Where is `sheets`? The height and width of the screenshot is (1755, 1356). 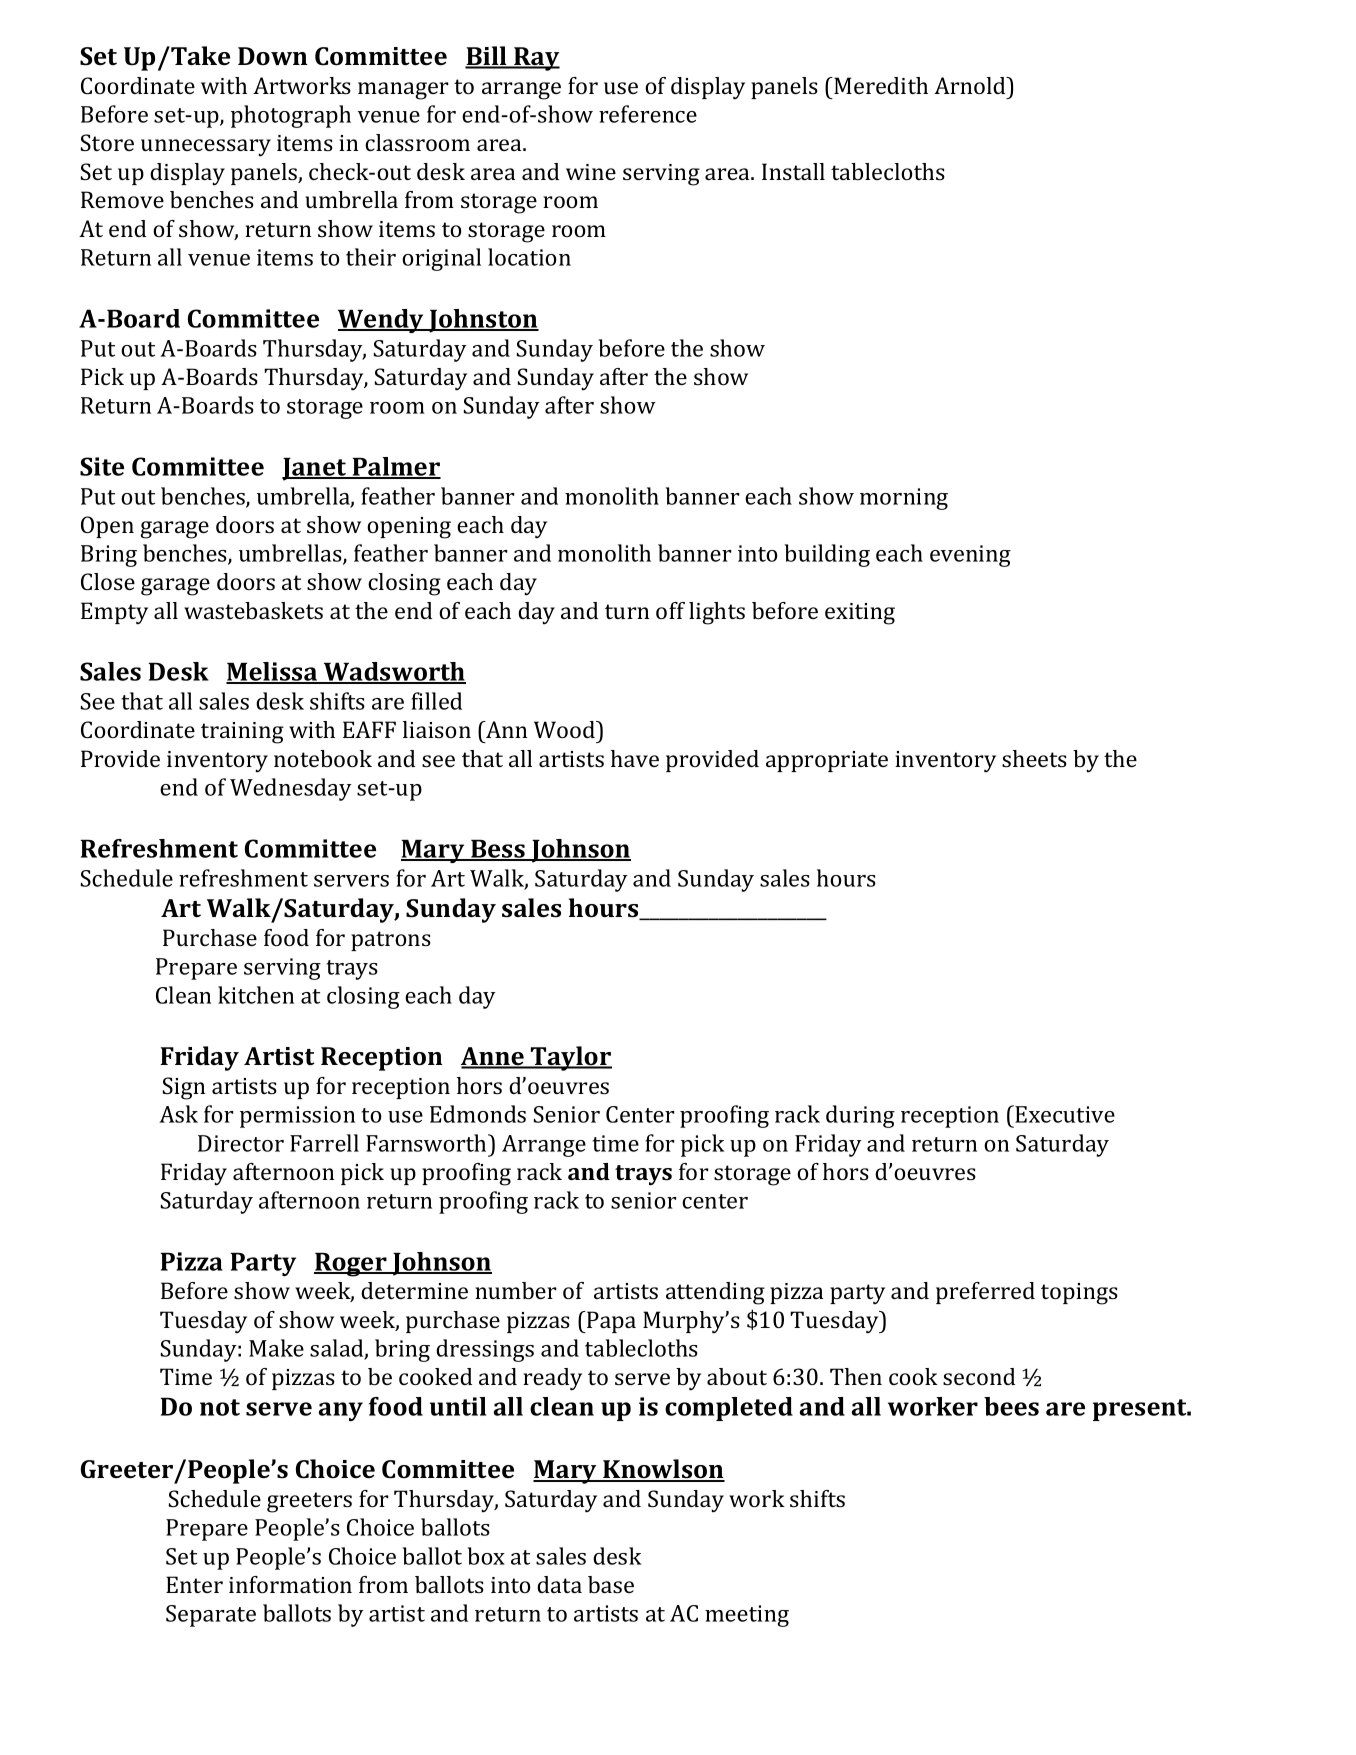
sheets is located at coordinates (1034, 758).
